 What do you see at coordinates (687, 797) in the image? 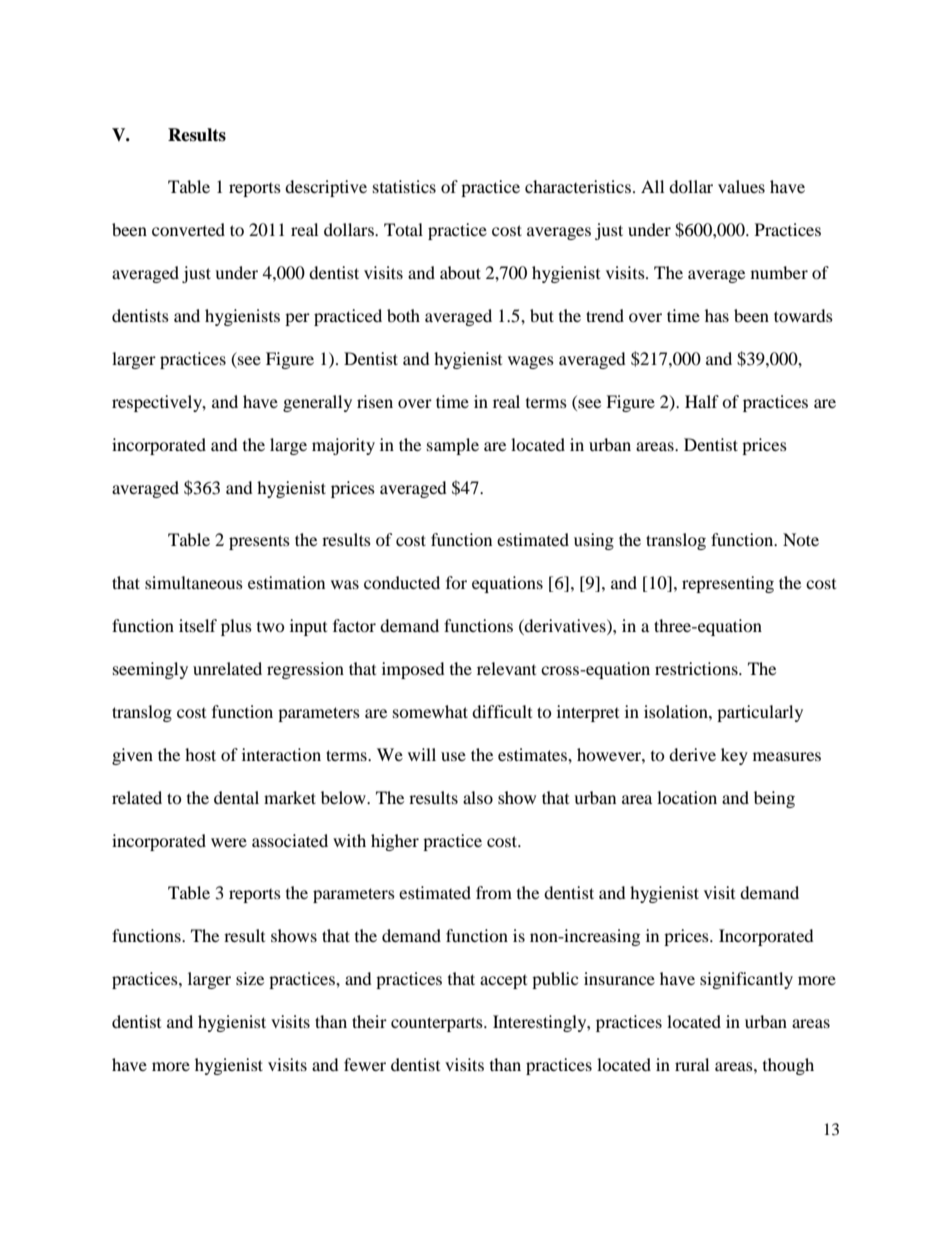
I see `location` at bounding box center [687, 797].
